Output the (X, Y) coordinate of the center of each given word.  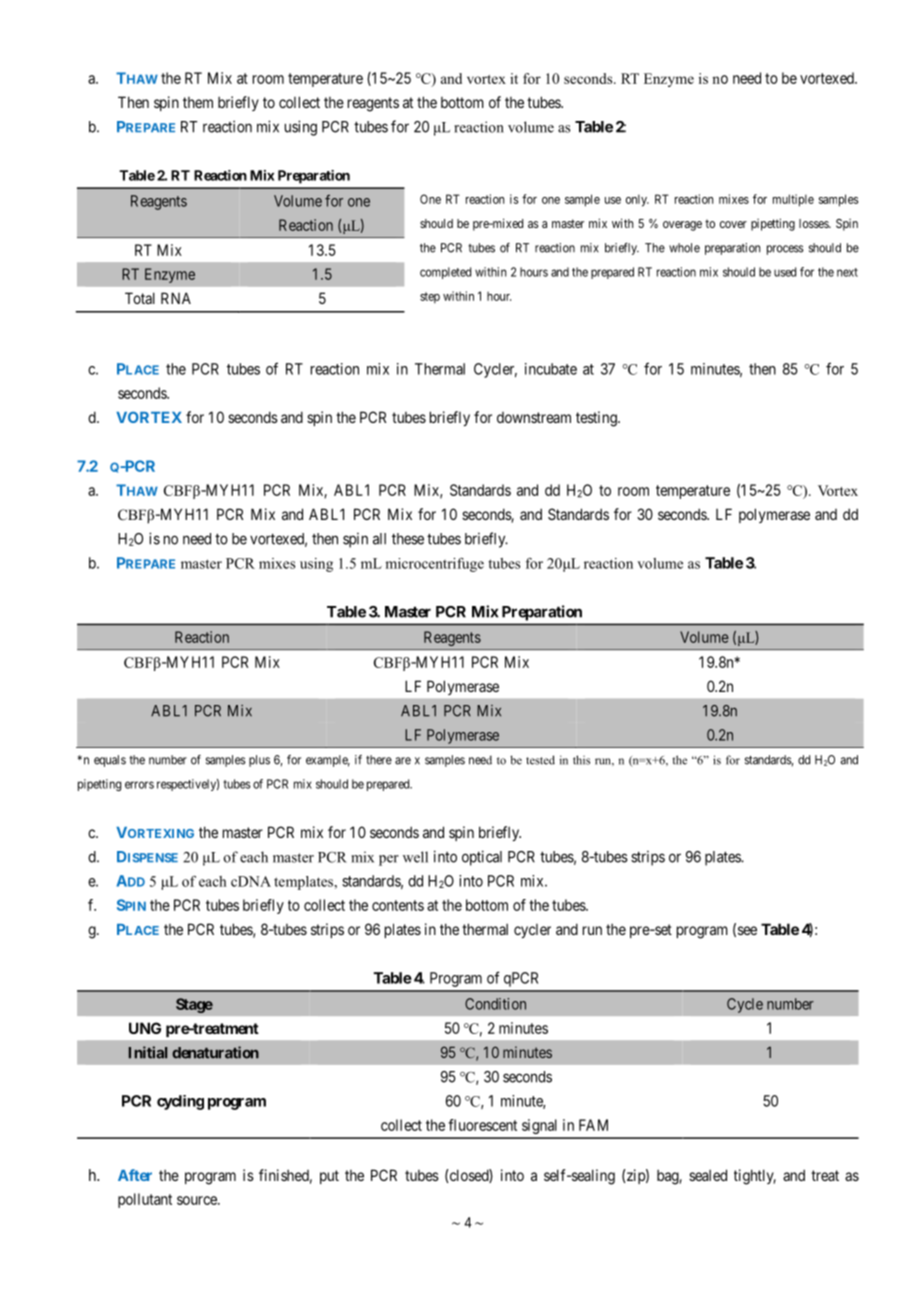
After (135, 1175)
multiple (793, 200)
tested (540, 760)
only (637, 200)
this (581, 760)
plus (259, 761)
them (198, 102)
